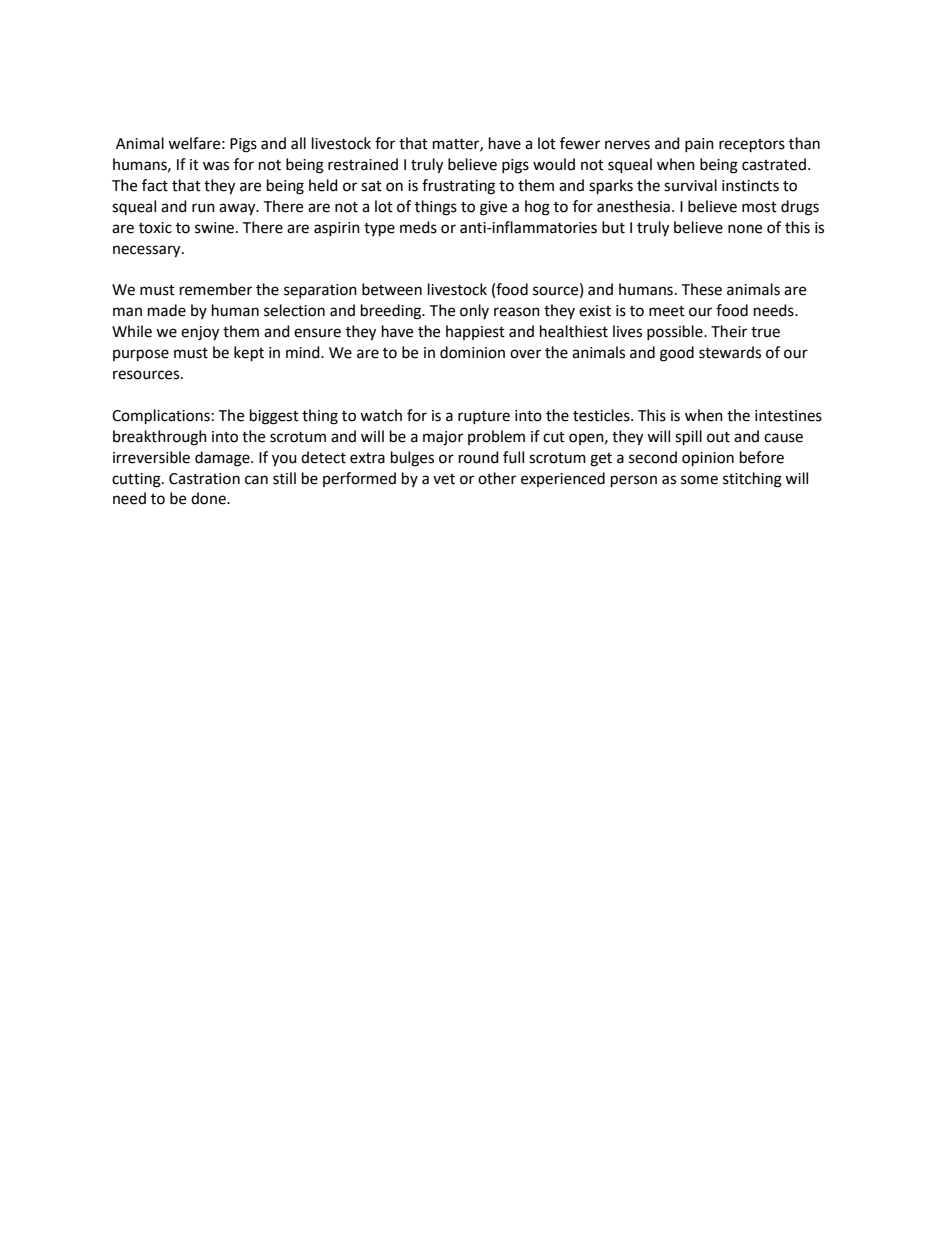  I want to click on kept, so click(249, 354).
